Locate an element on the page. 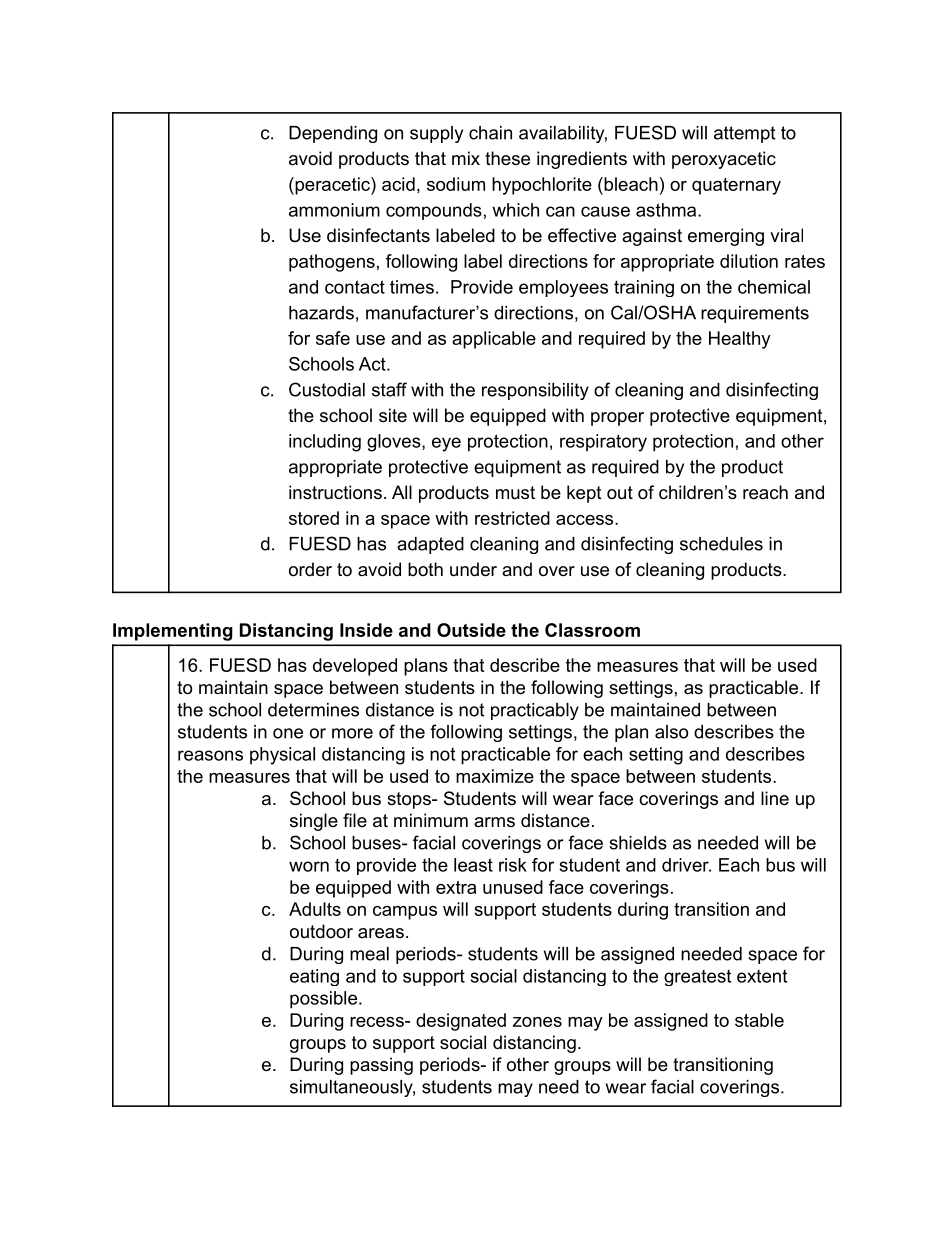  these is located at coordinates (507, 158).
